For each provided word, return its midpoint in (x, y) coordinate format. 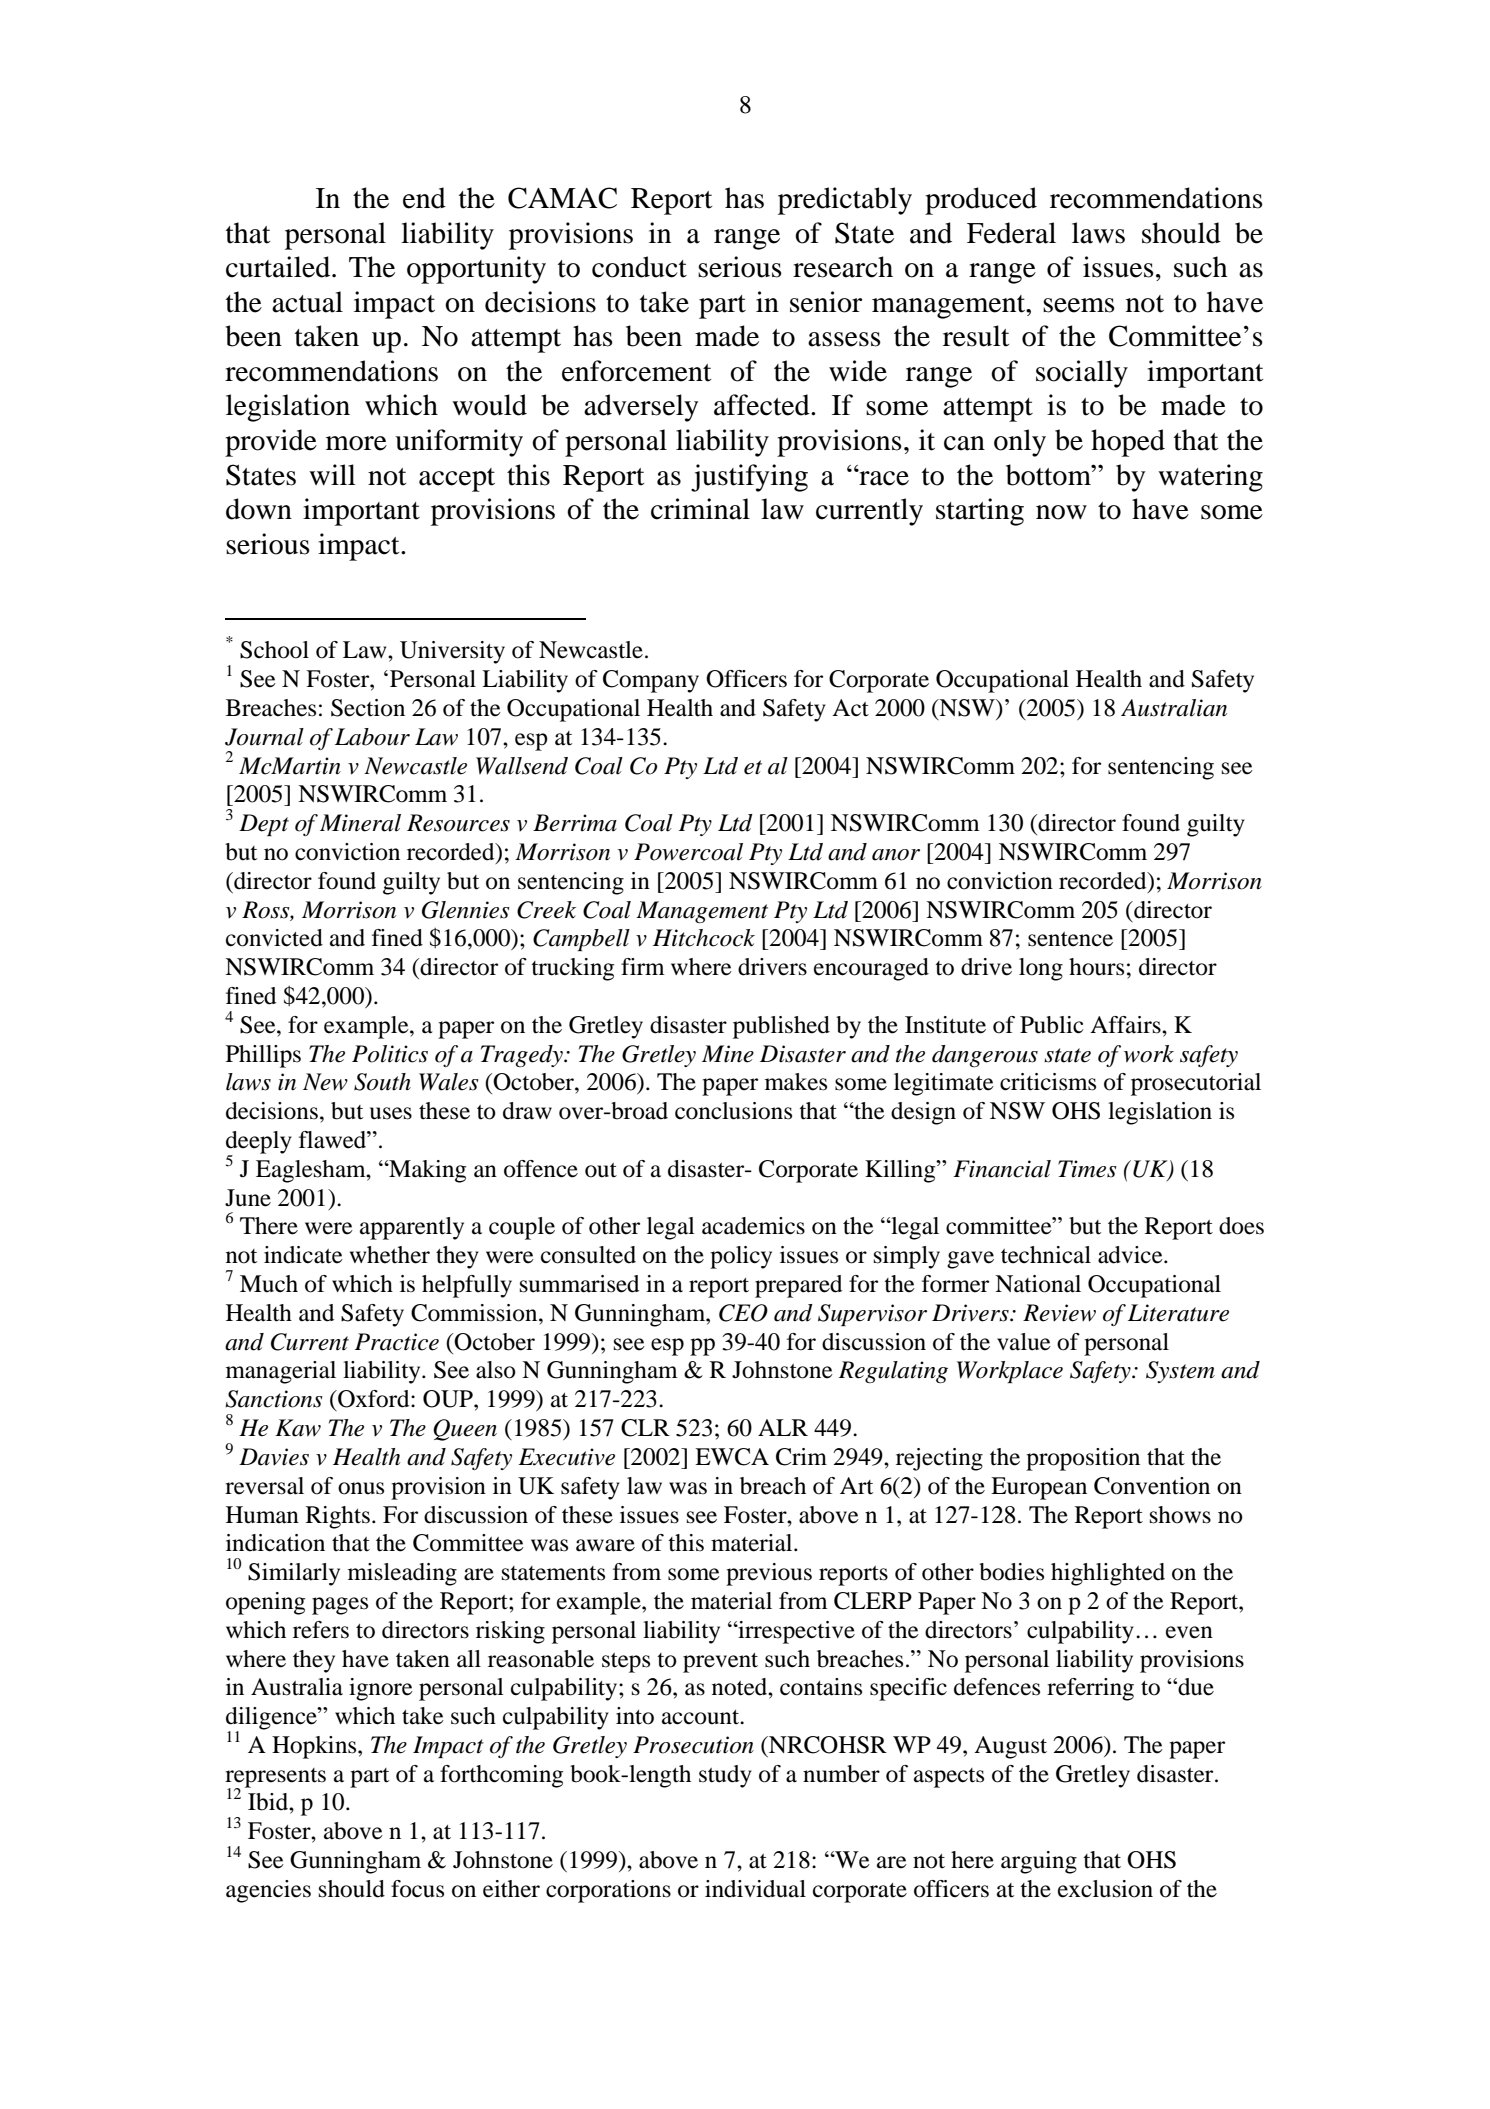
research (843, 267)
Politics (390, 1054)
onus (361, 1488)
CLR (645, 1428)
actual (307, 302)
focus (417, 1889)
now (1061, 512)
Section (368, 708)
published (781, 1027)
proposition (1083, 1459)
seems (1079, 305)
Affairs (1126, 1025)
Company (651, 681)
